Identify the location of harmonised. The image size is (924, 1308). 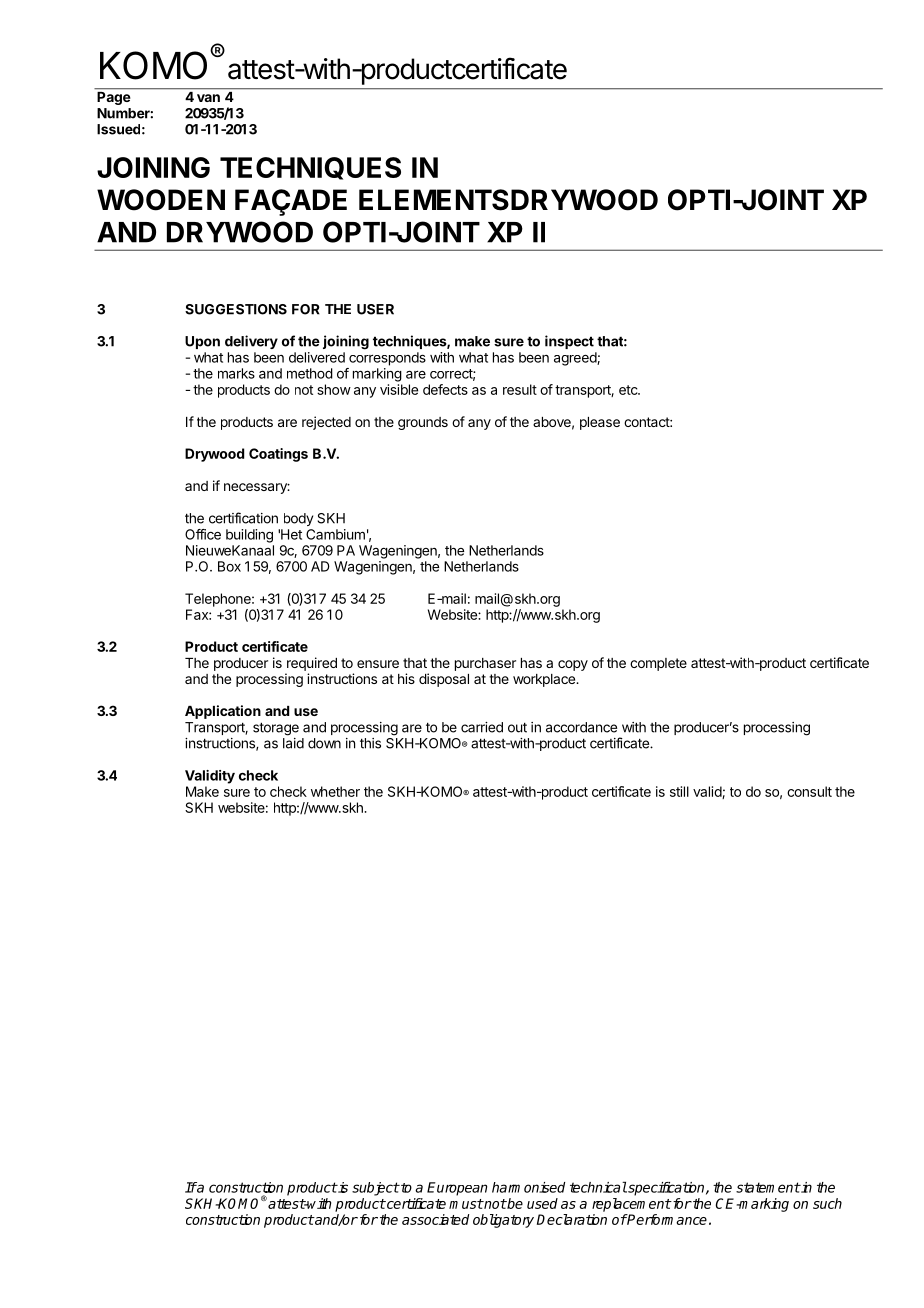
(528, 1187).
